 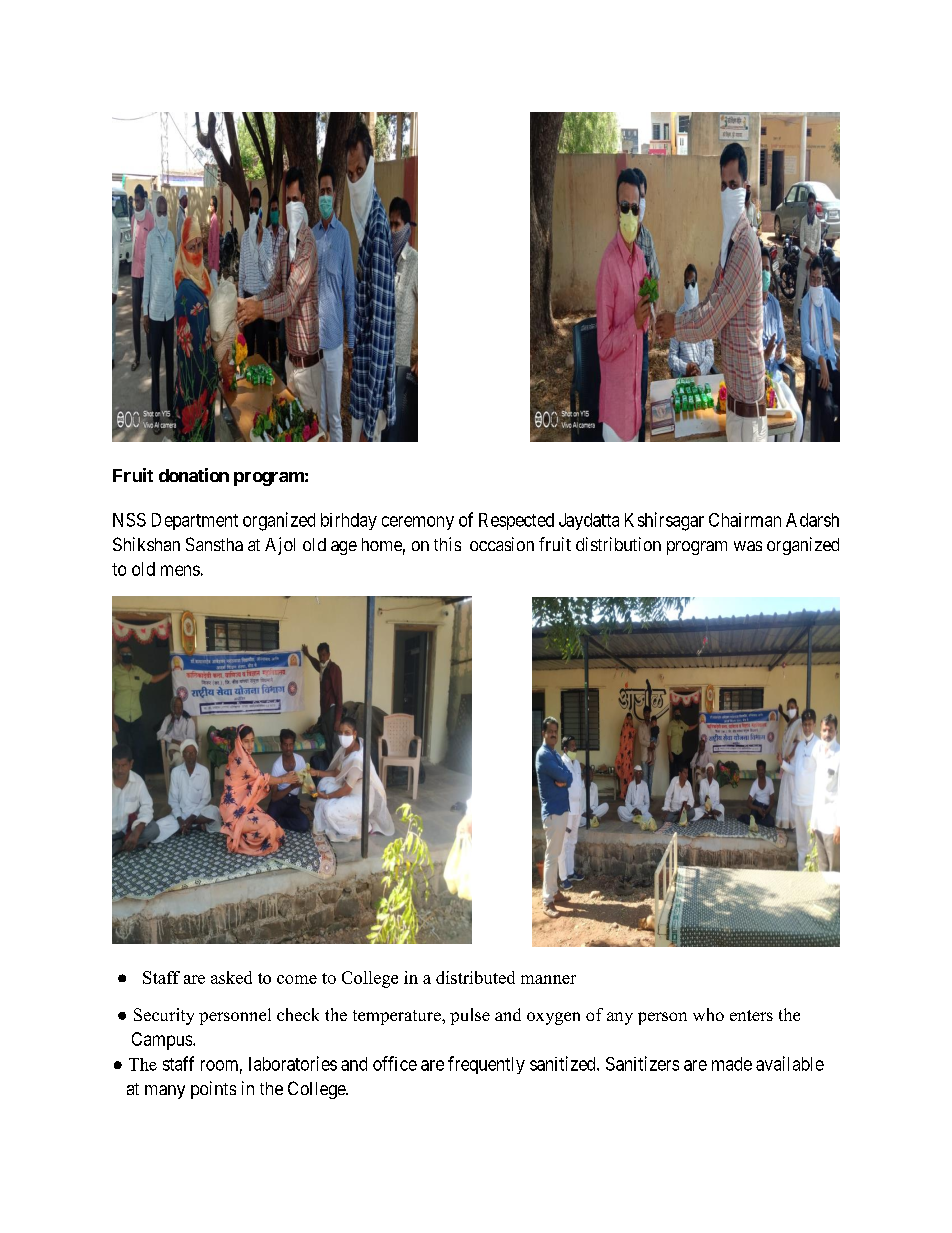 I want to click on frequently, so click(x=486, y=1065).
